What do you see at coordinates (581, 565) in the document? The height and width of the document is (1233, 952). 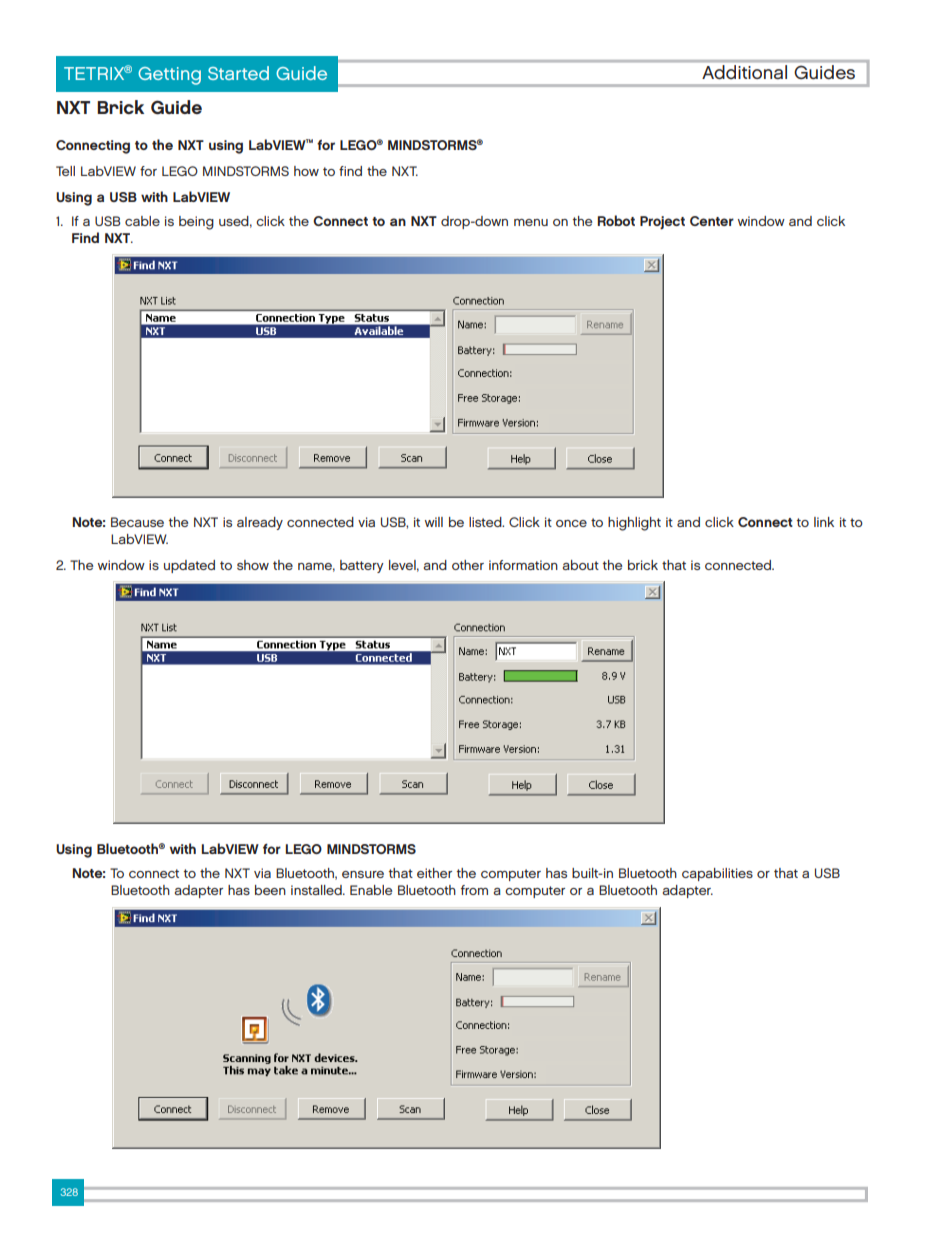 I see `about` at bounding box center [581, 565].
